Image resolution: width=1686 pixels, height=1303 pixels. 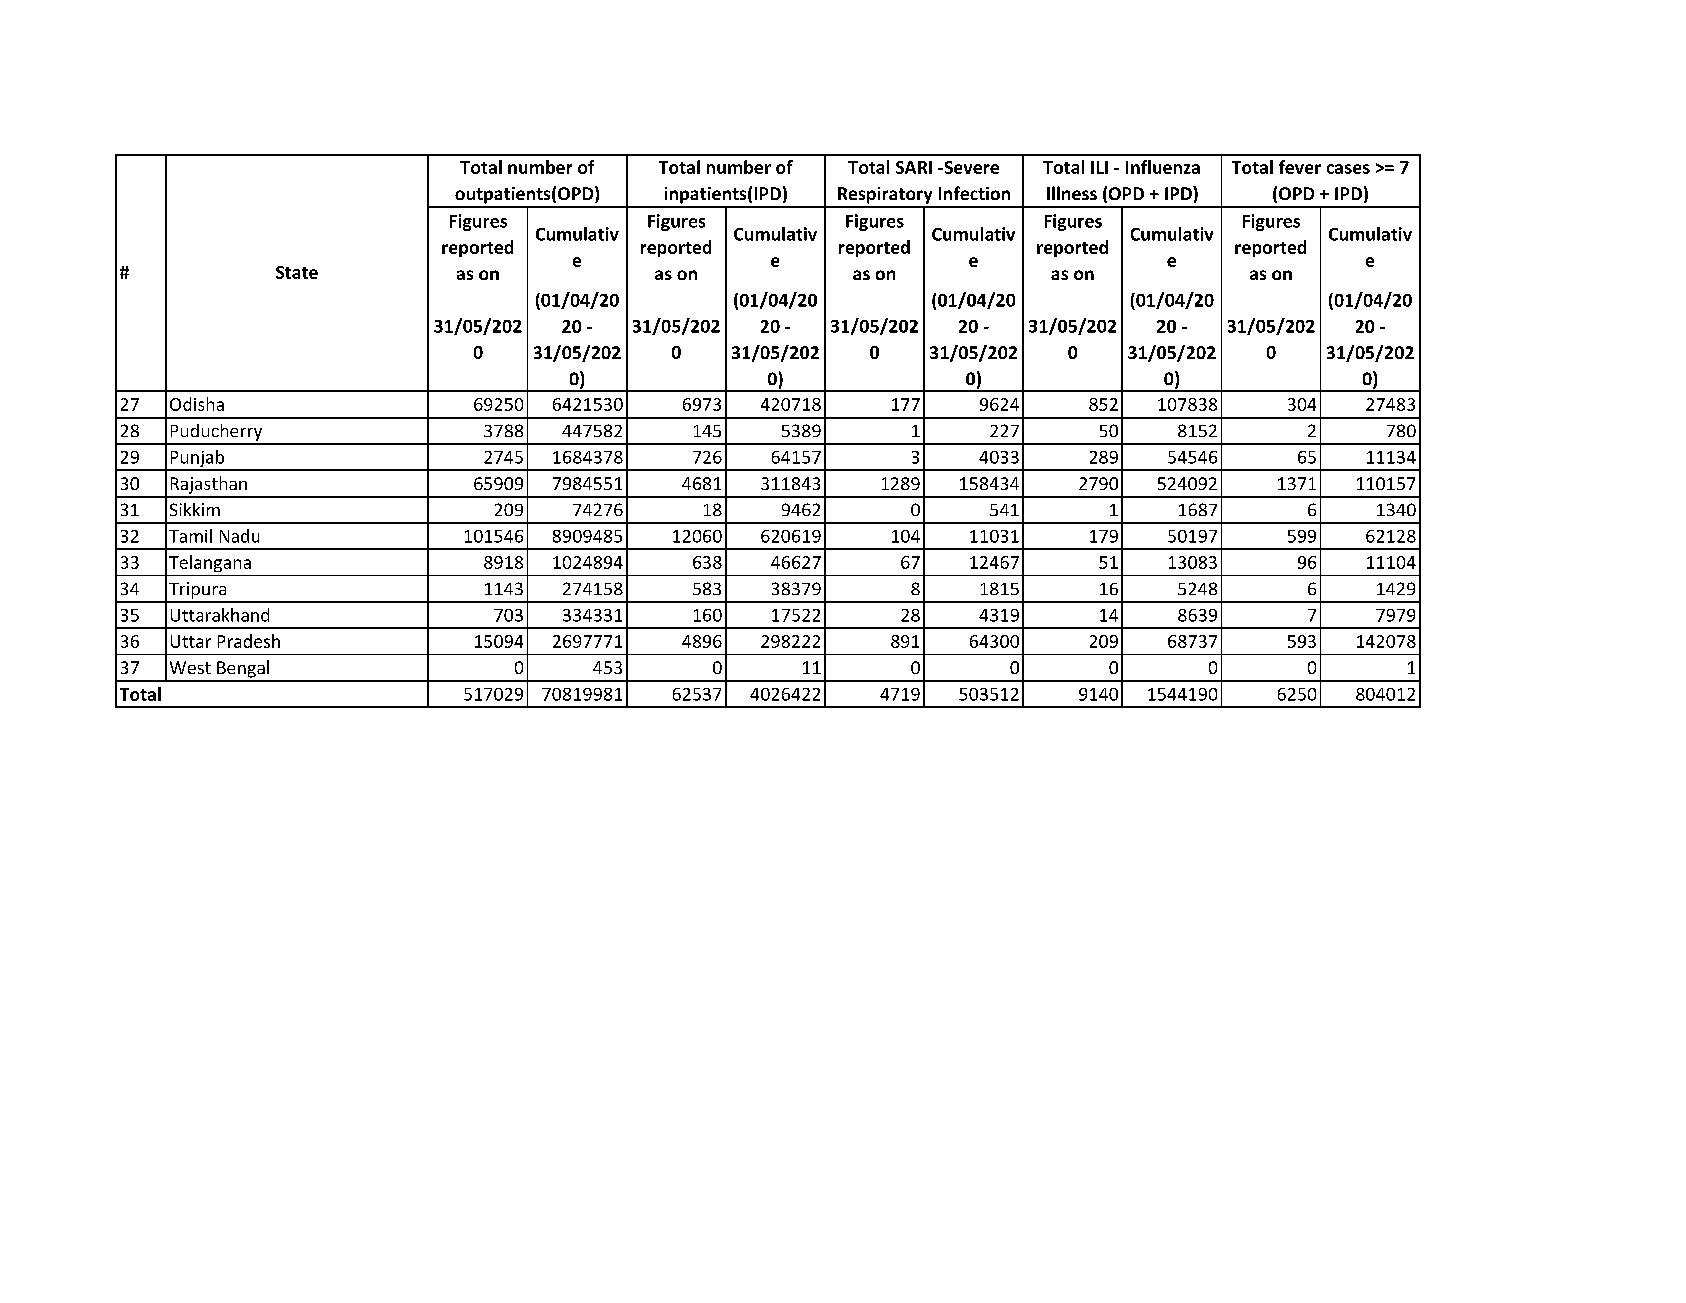 I want to click on Punjab, so click(x=197, y=460).
